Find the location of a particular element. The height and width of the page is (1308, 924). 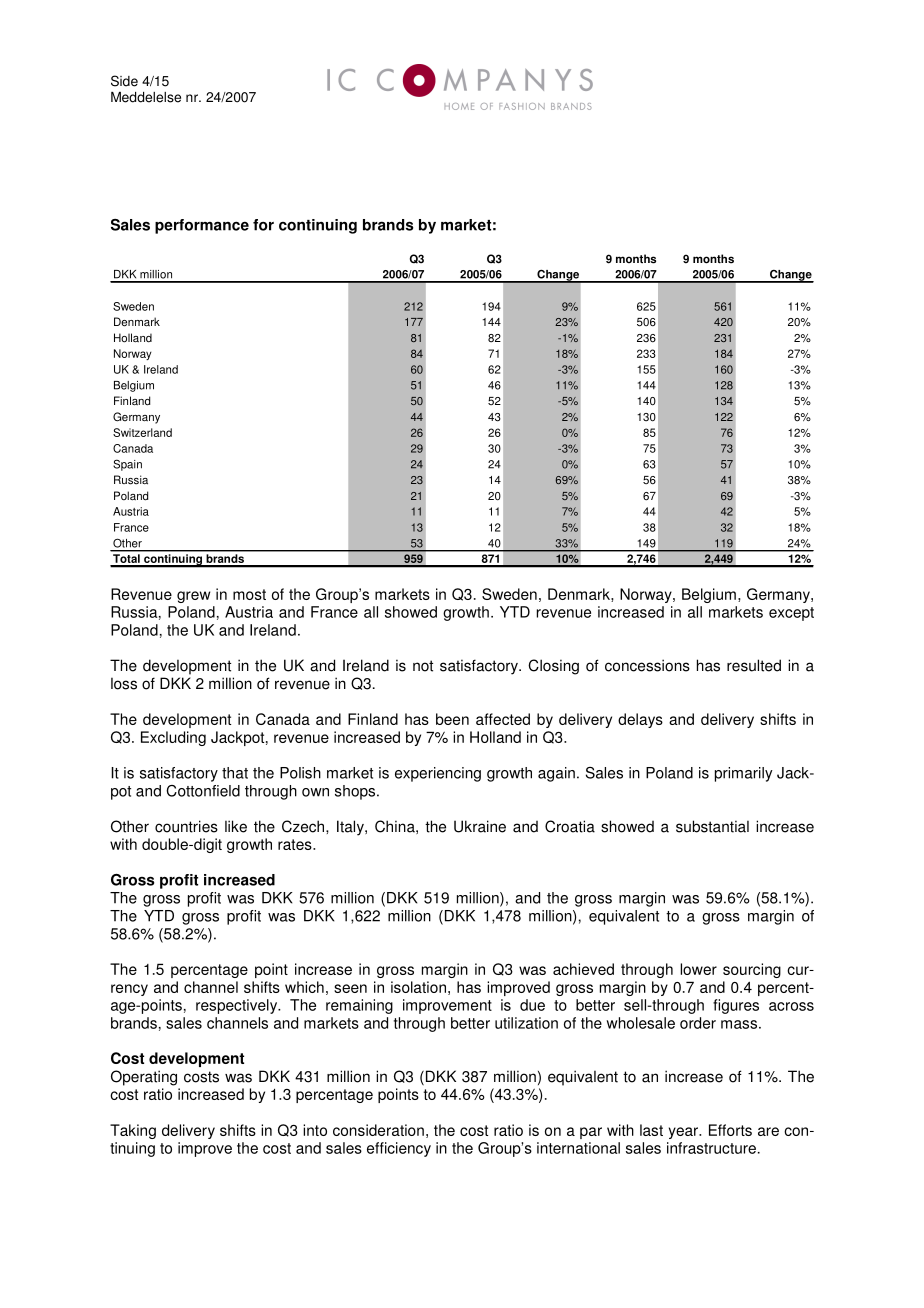

Taking is located at coordinates (133, 1131).
